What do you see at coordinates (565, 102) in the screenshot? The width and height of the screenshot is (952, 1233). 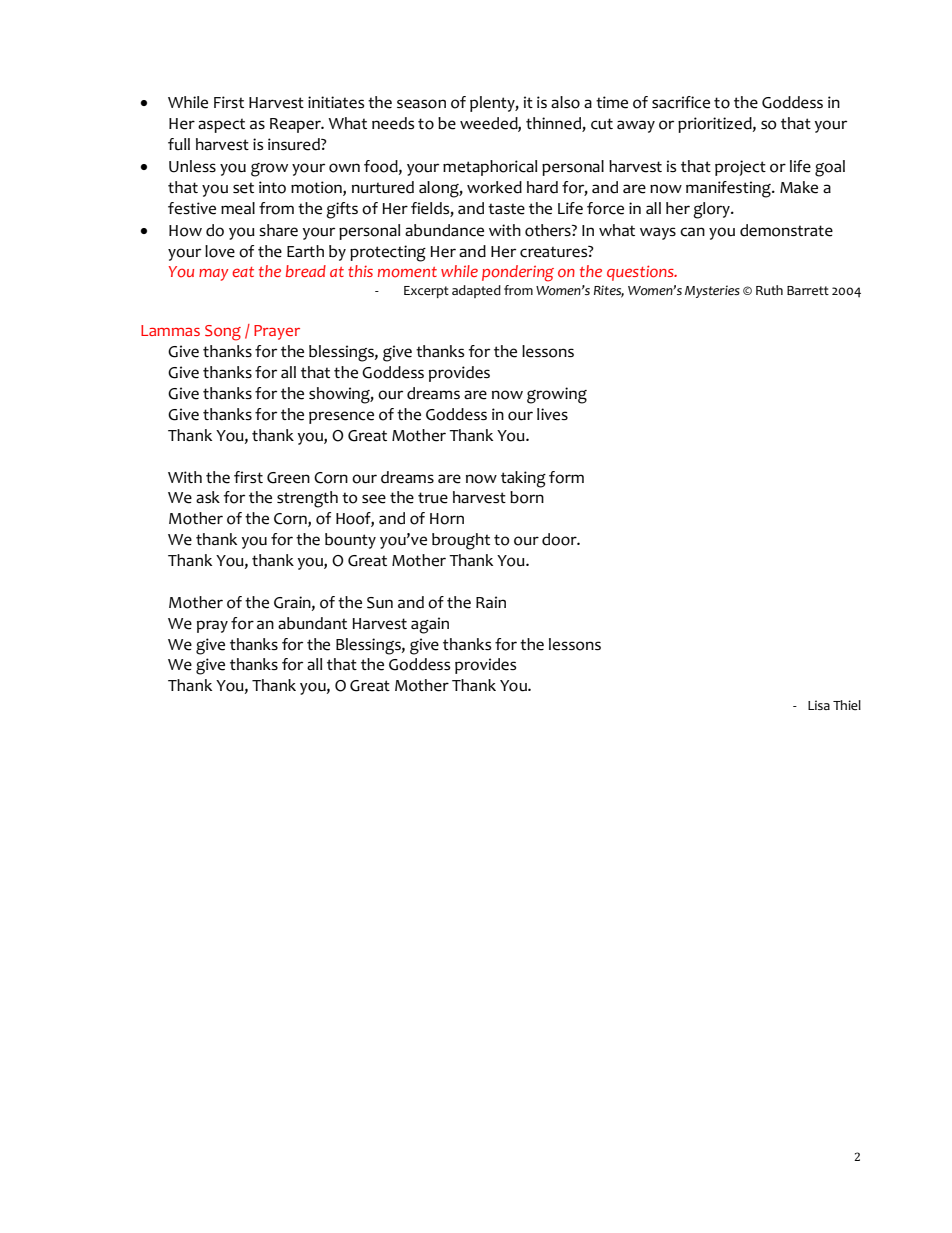 I see `also` at bounding box center [565, 102].
